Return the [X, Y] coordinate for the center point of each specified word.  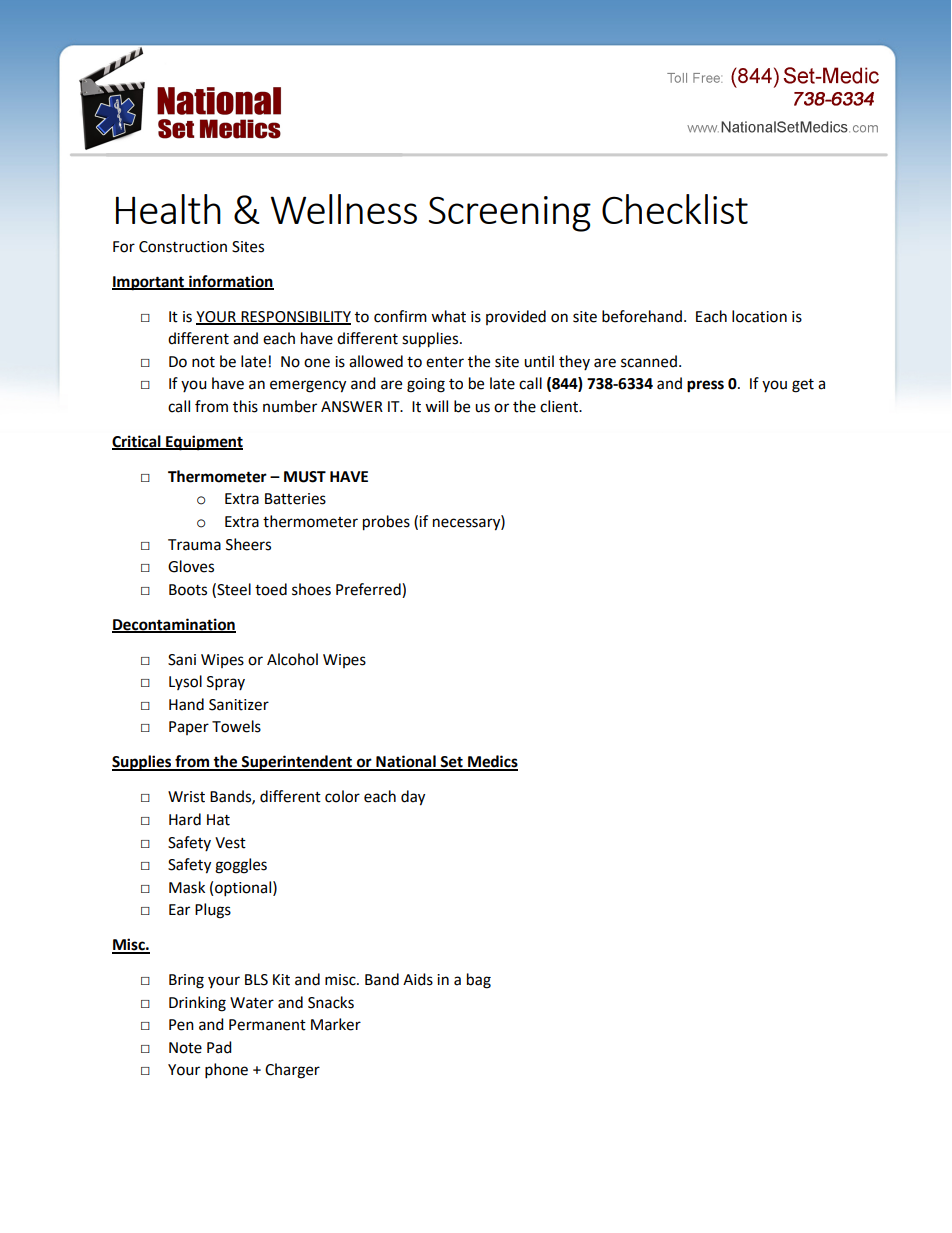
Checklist [675, 209]
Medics [492, 762]
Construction [183, 247]
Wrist [186, 797]
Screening [510, 214]
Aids [418, 979]
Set [451, 763]
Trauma [194, 545]
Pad [219, 1047]
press [705, 386]
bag [479, 981]
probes [386, 523]
